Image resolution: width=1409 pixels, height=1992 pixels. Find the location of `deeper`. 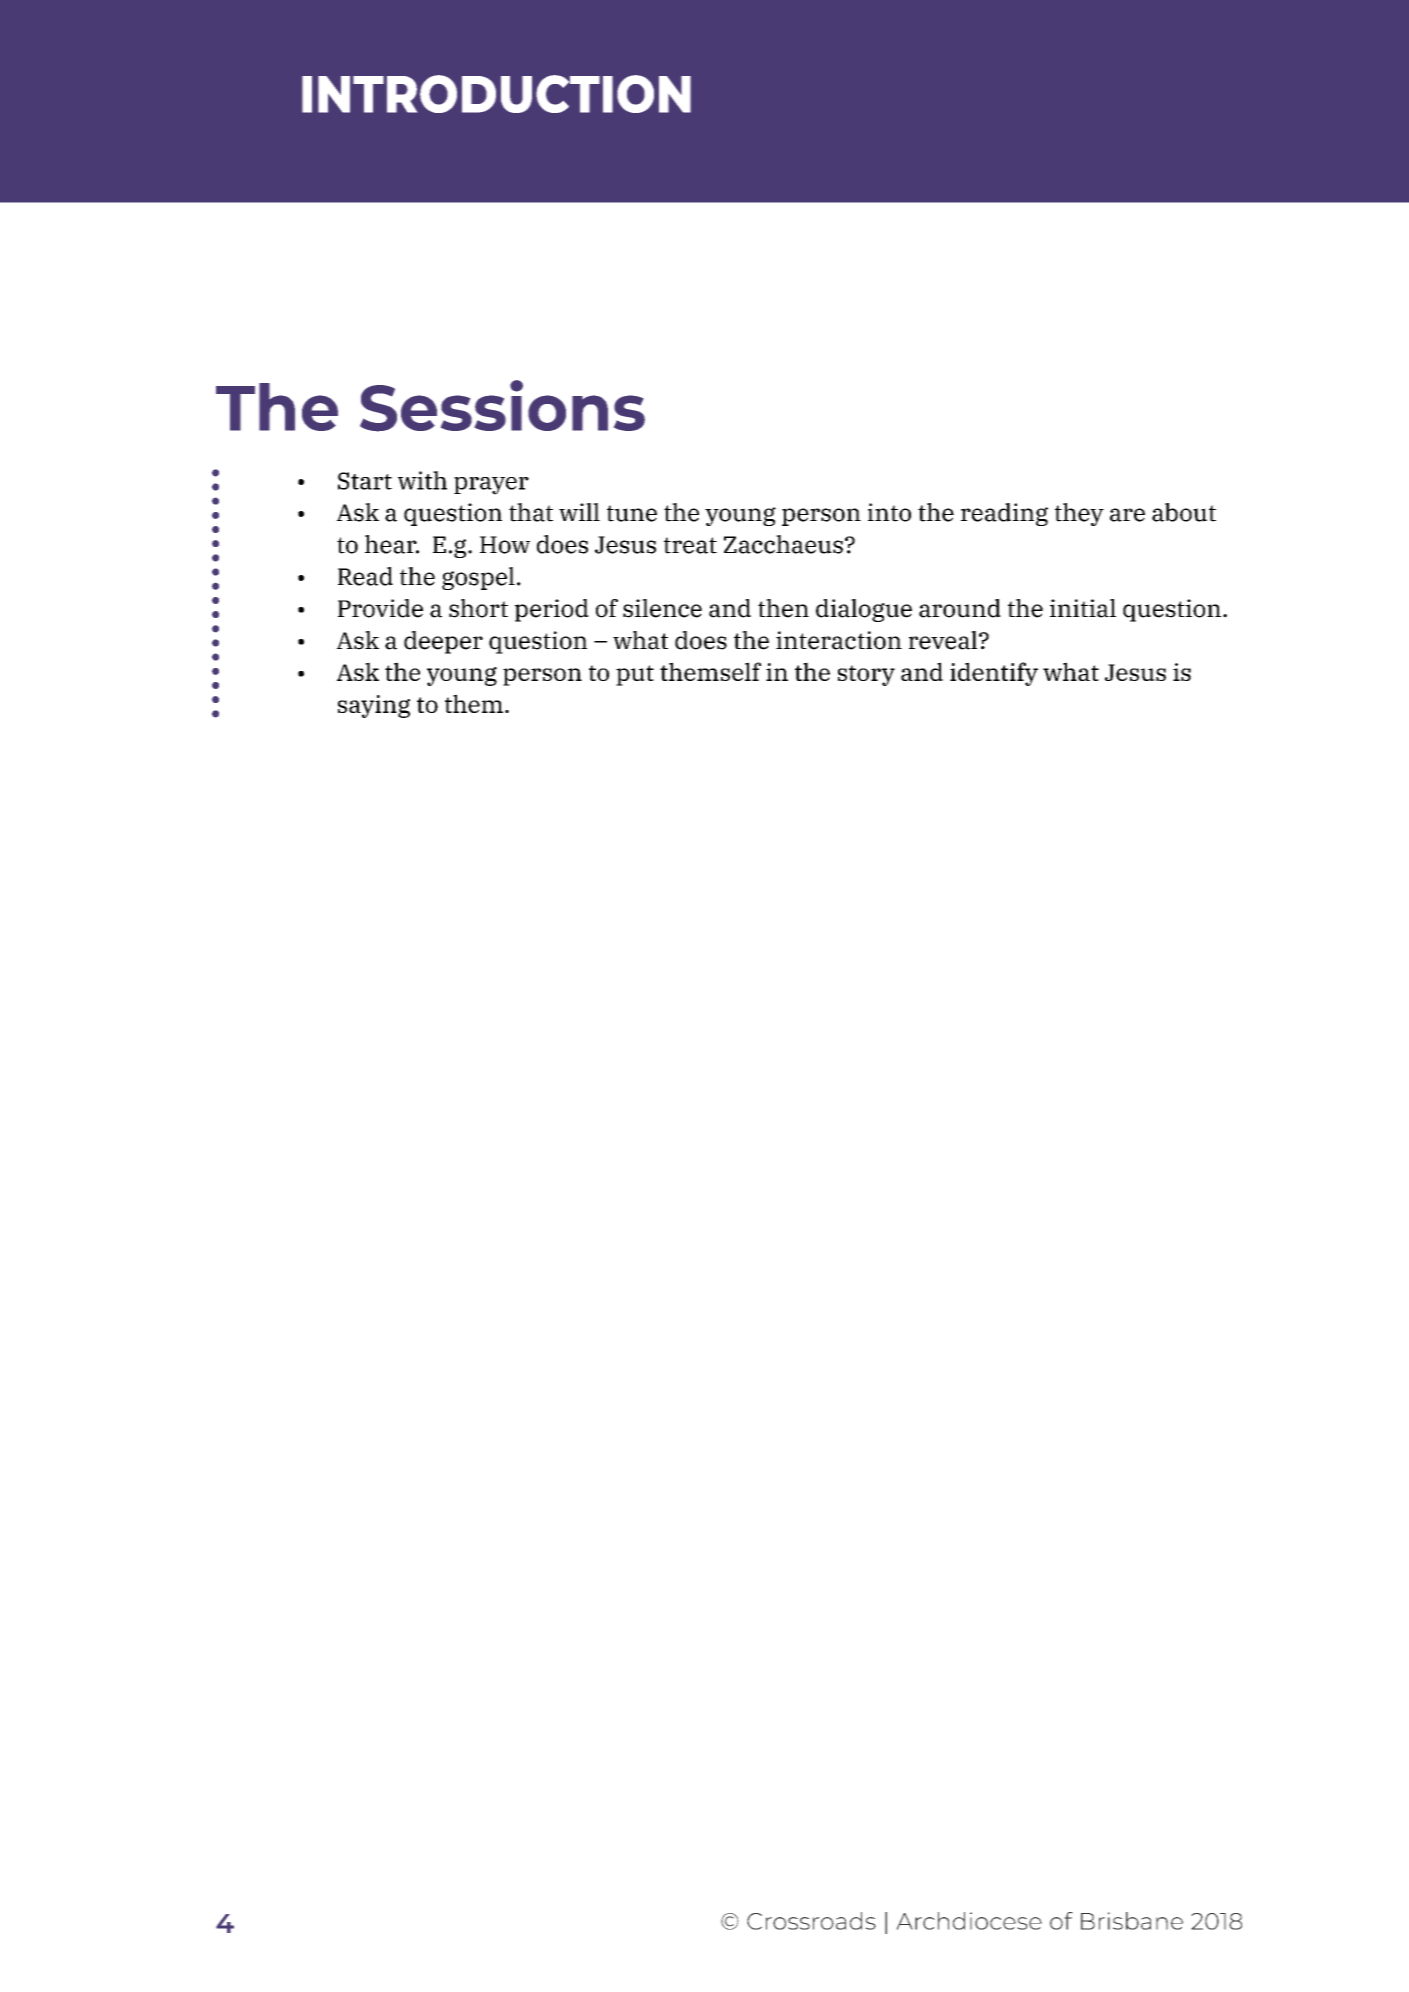

deeper is located at coordinates (443, 642).
